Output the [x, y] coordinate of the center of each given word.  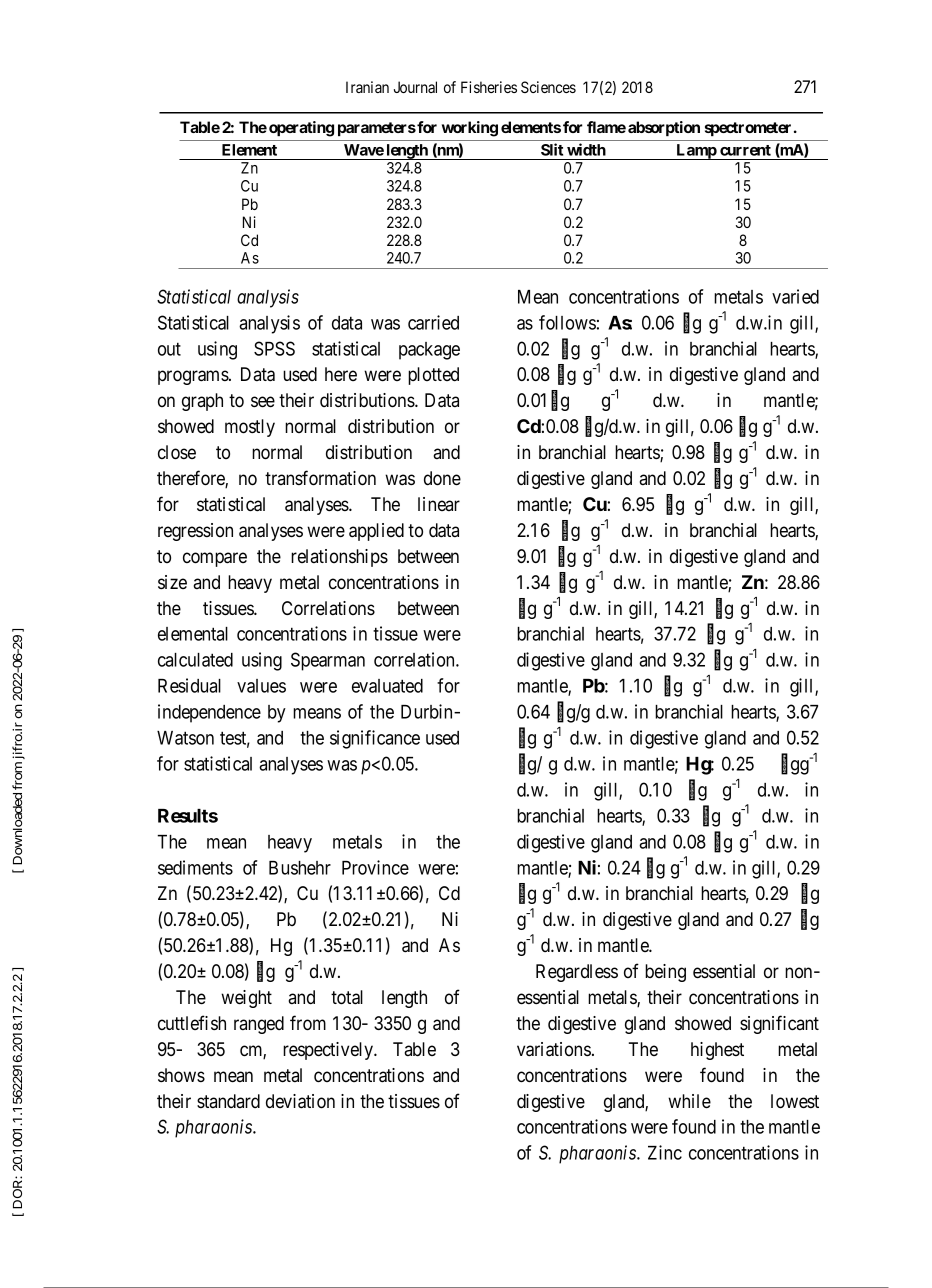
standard [228, 1101]
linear [439, 504]
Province [375, 867]
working [470, 129]
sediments [195, 867]
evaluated [387, 686]
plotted [433, 376]
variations [554, 1049]
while [689, 1101]
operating [301, 129]
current [745, 150]
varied [795, 296]
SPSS [274, 348]
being [665, 973]
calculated [195, 660]
